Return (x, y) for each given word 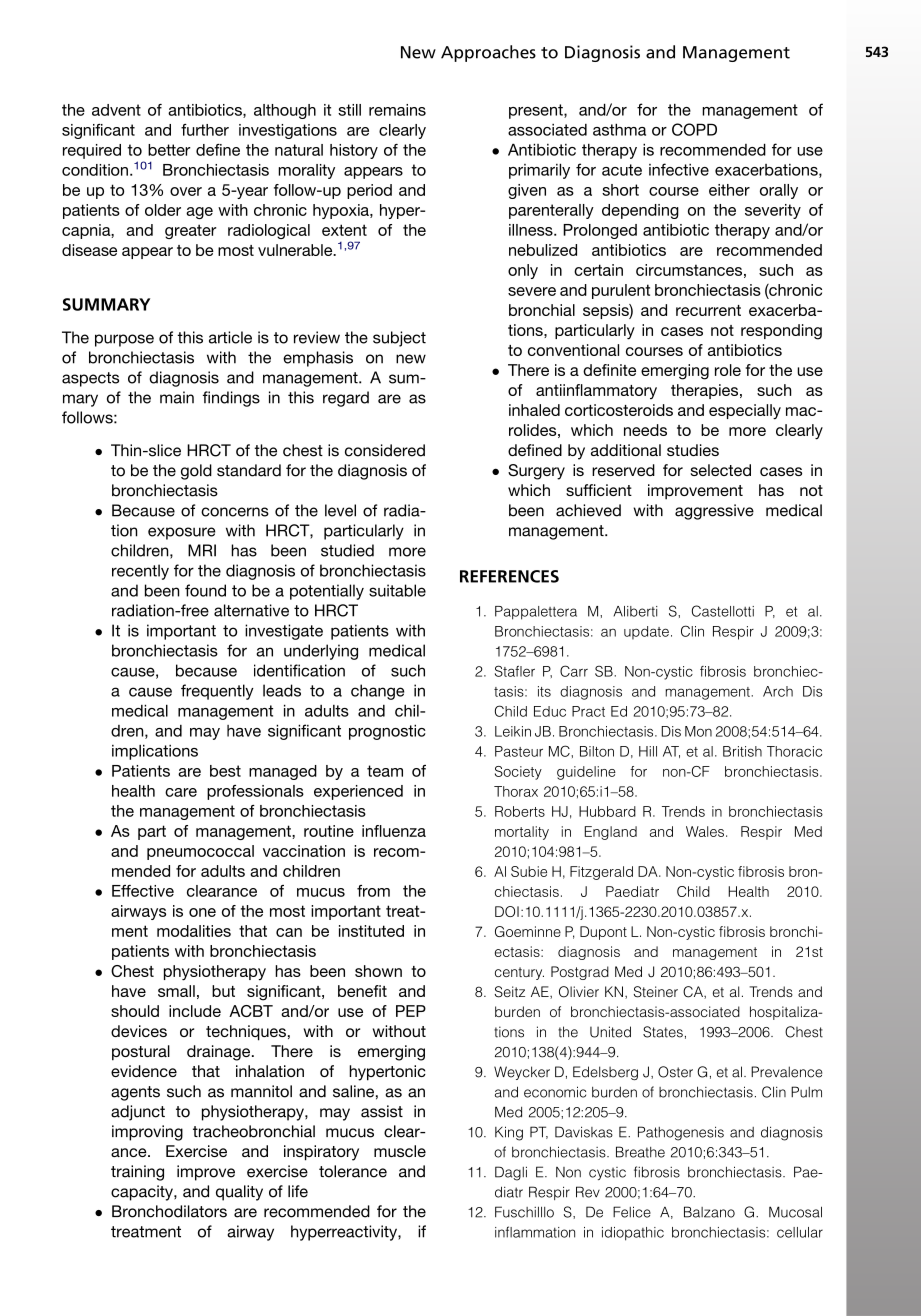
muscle (400, 1151)
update (646, 633)
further (205, 130)
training (137, 1173)
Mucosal (795, 1212)
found (205, 590)
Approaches (488, 53)
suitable (397, 590)
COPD (694, 129)
